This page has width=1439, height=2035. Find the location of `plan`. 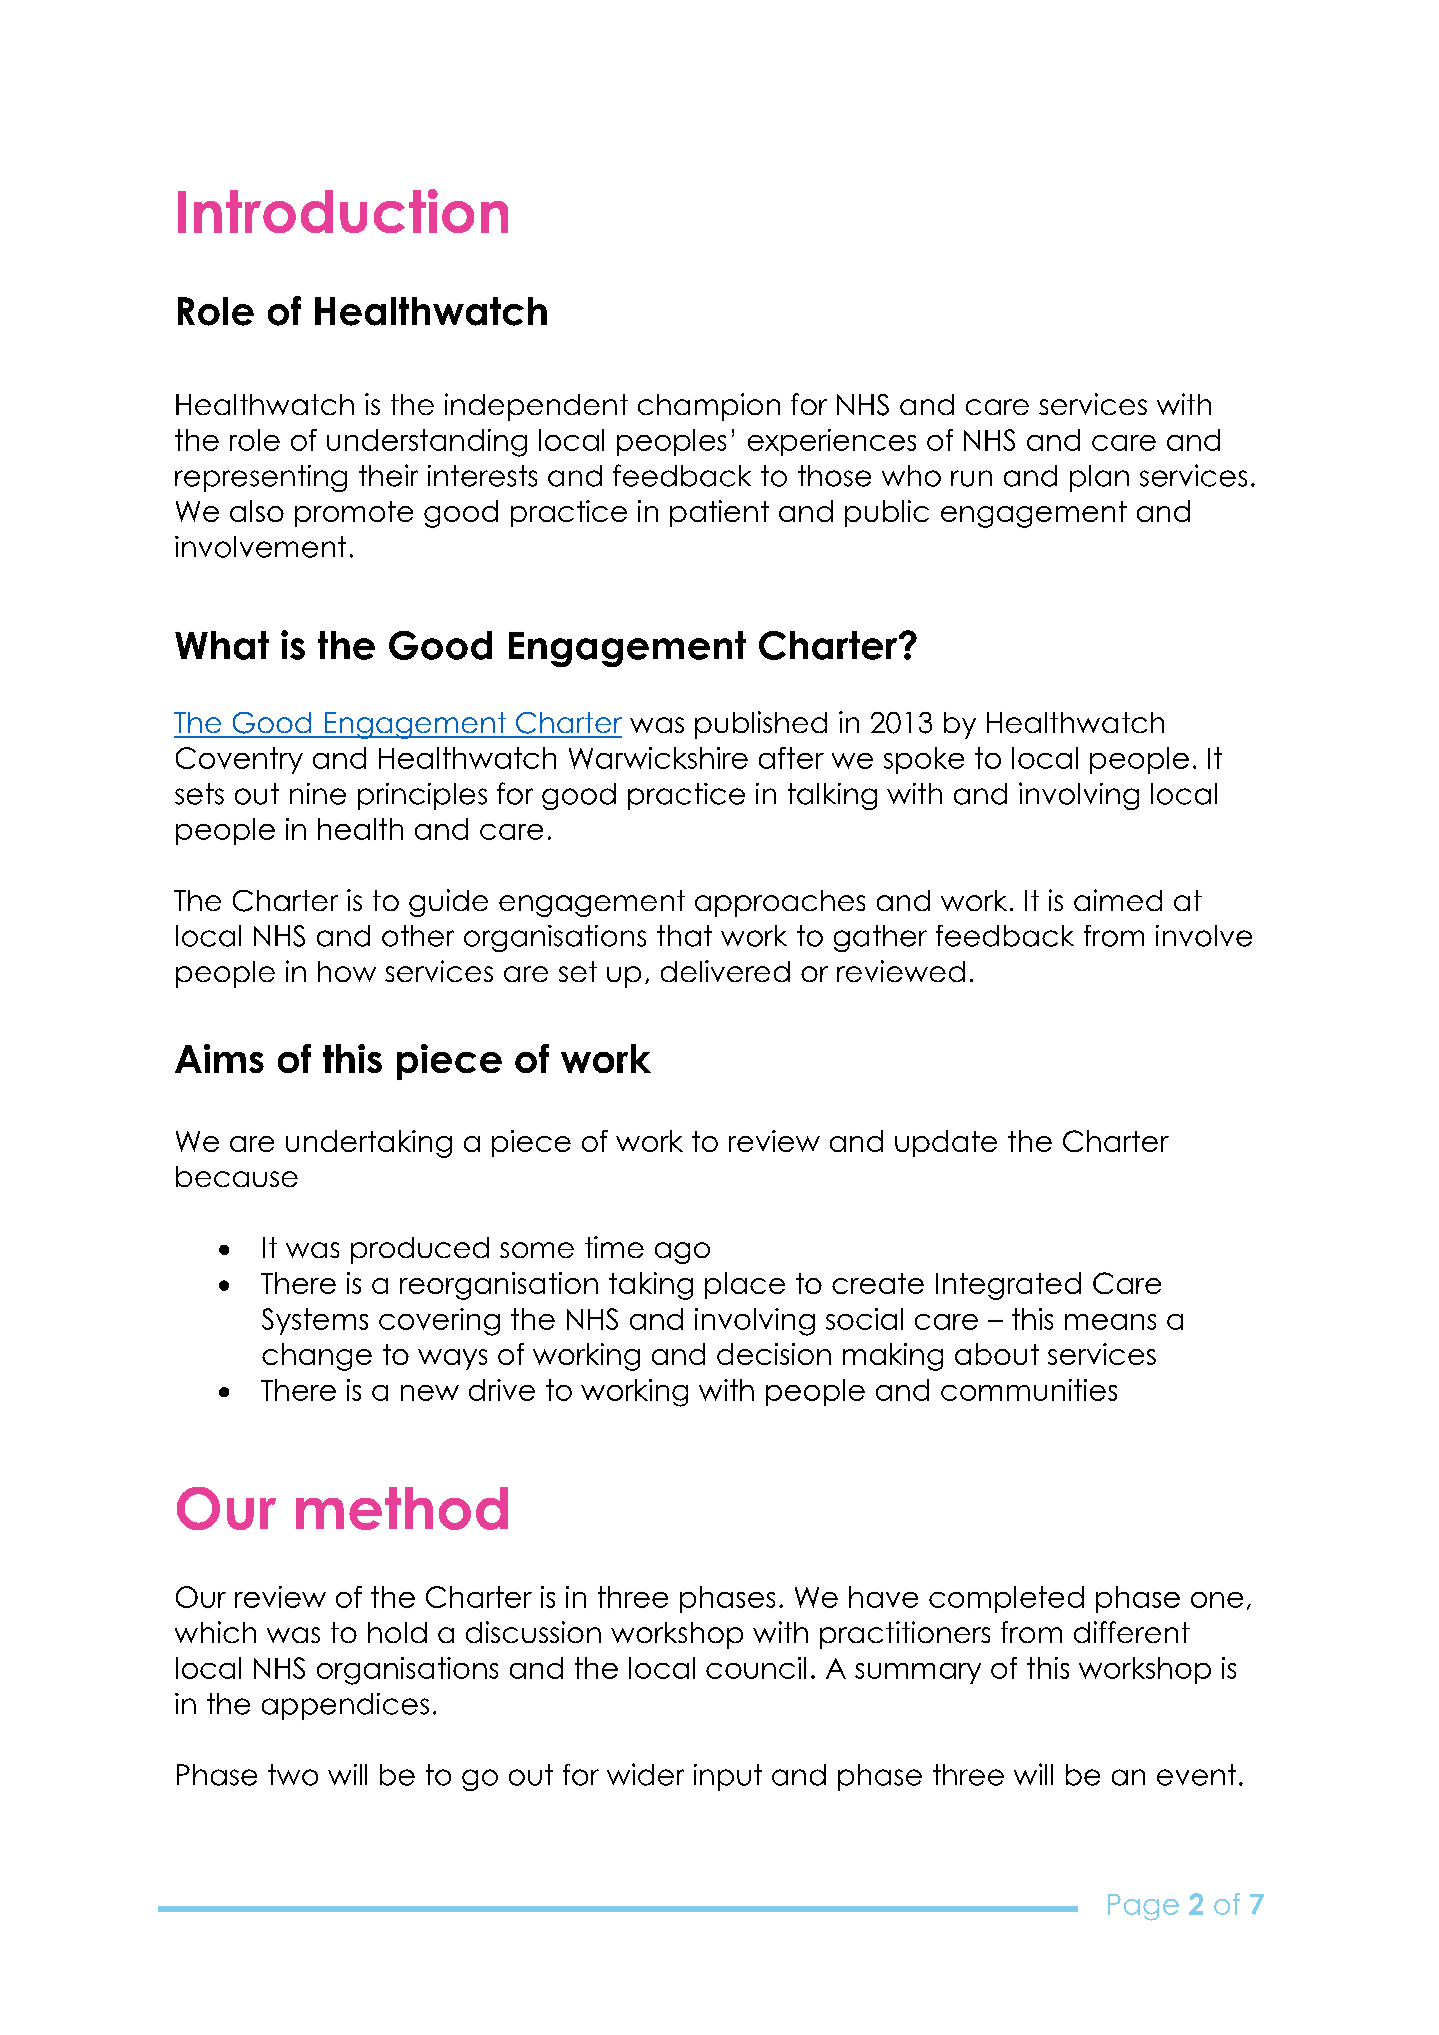

plan is located at coordinates (1099, 478).
